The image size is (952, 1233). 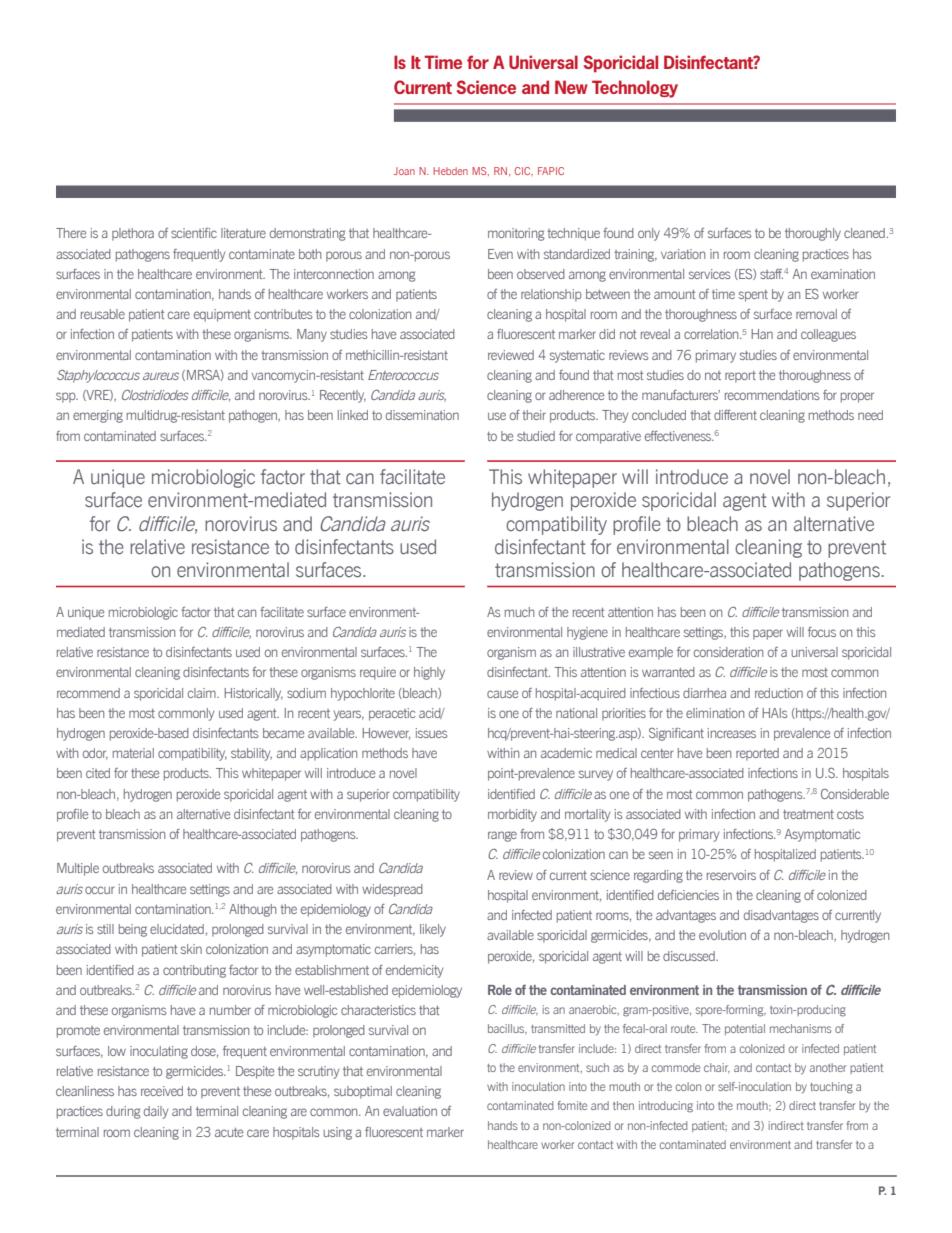 I want to click on treatment, so click(x=808, y=814).
